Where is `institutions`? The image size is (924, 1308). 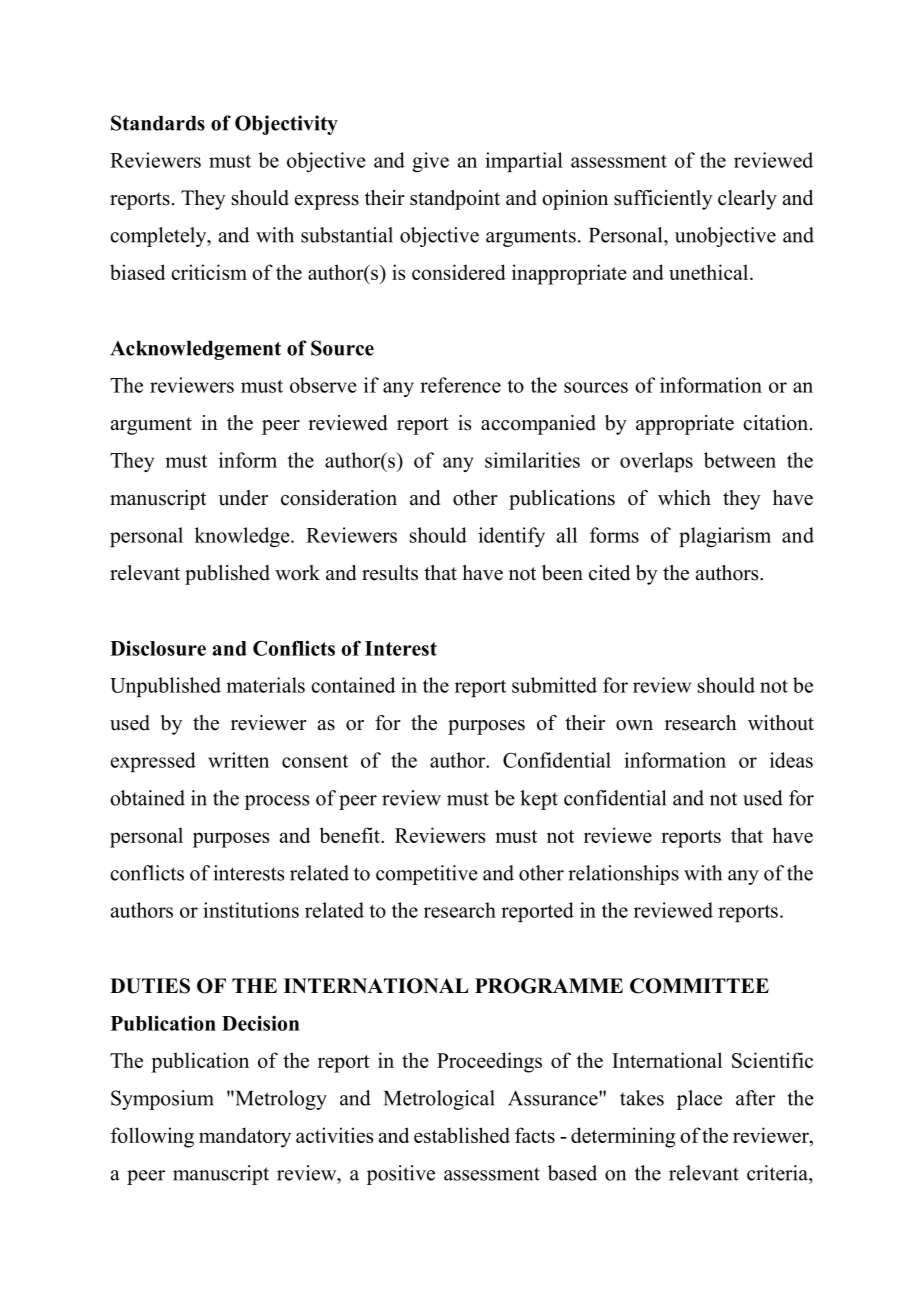 institutions is located at coordinates (251, 910).
